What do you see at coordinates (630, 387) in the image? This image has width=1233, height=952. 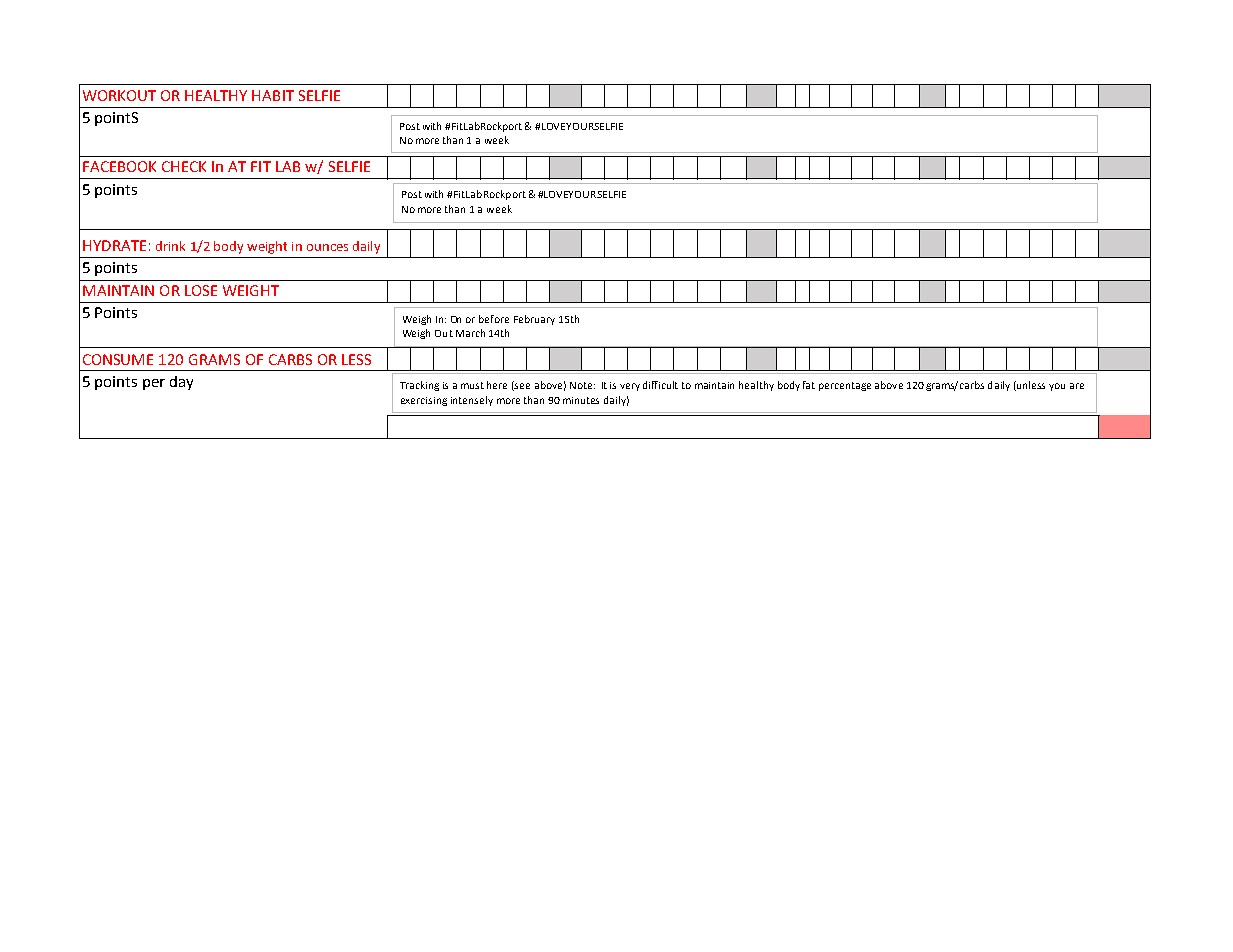 I see `very` at bounding box center [630, 387].
